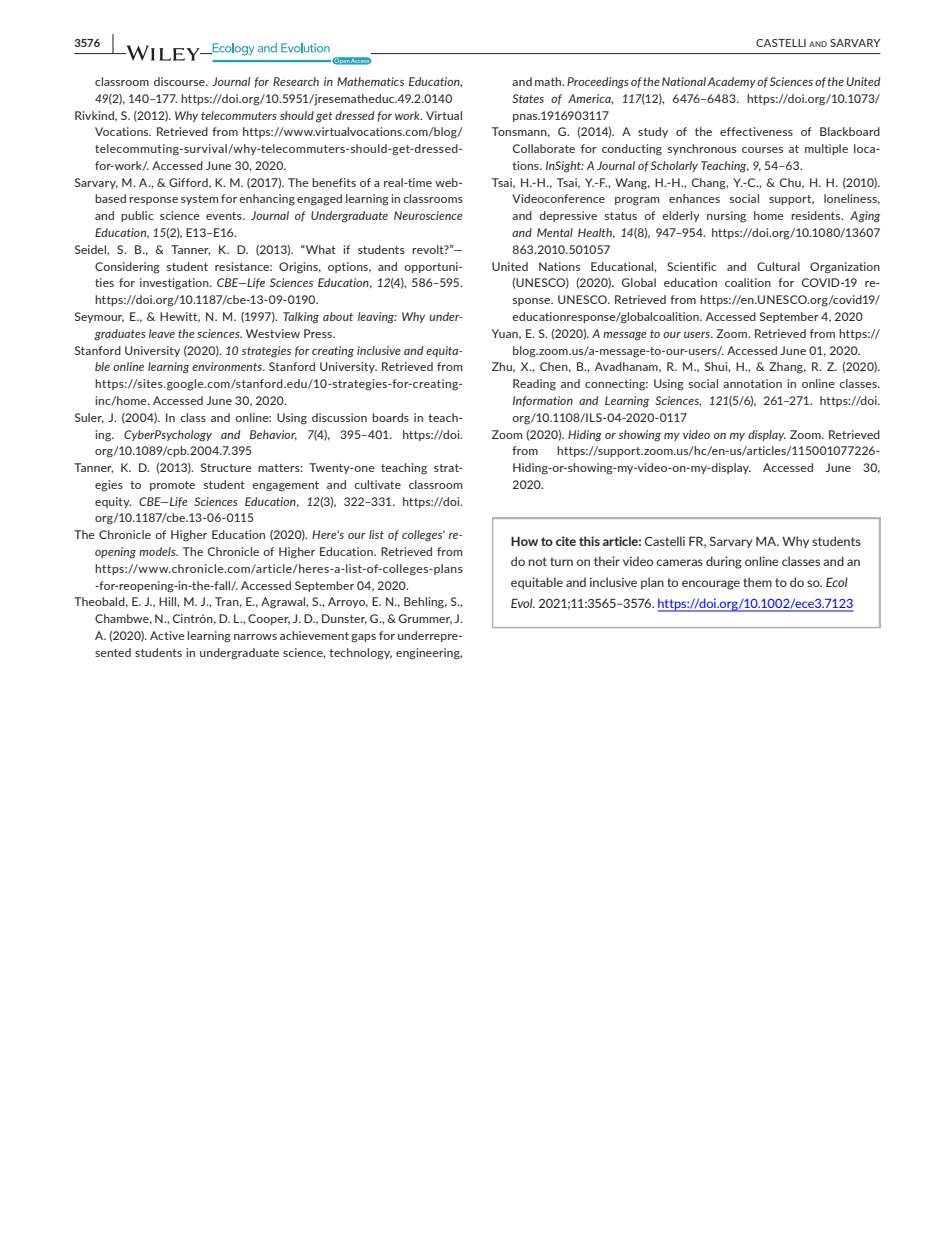 This screenshot has width=952, height=1251. I want to click on cultivate, so click(377, 484).
